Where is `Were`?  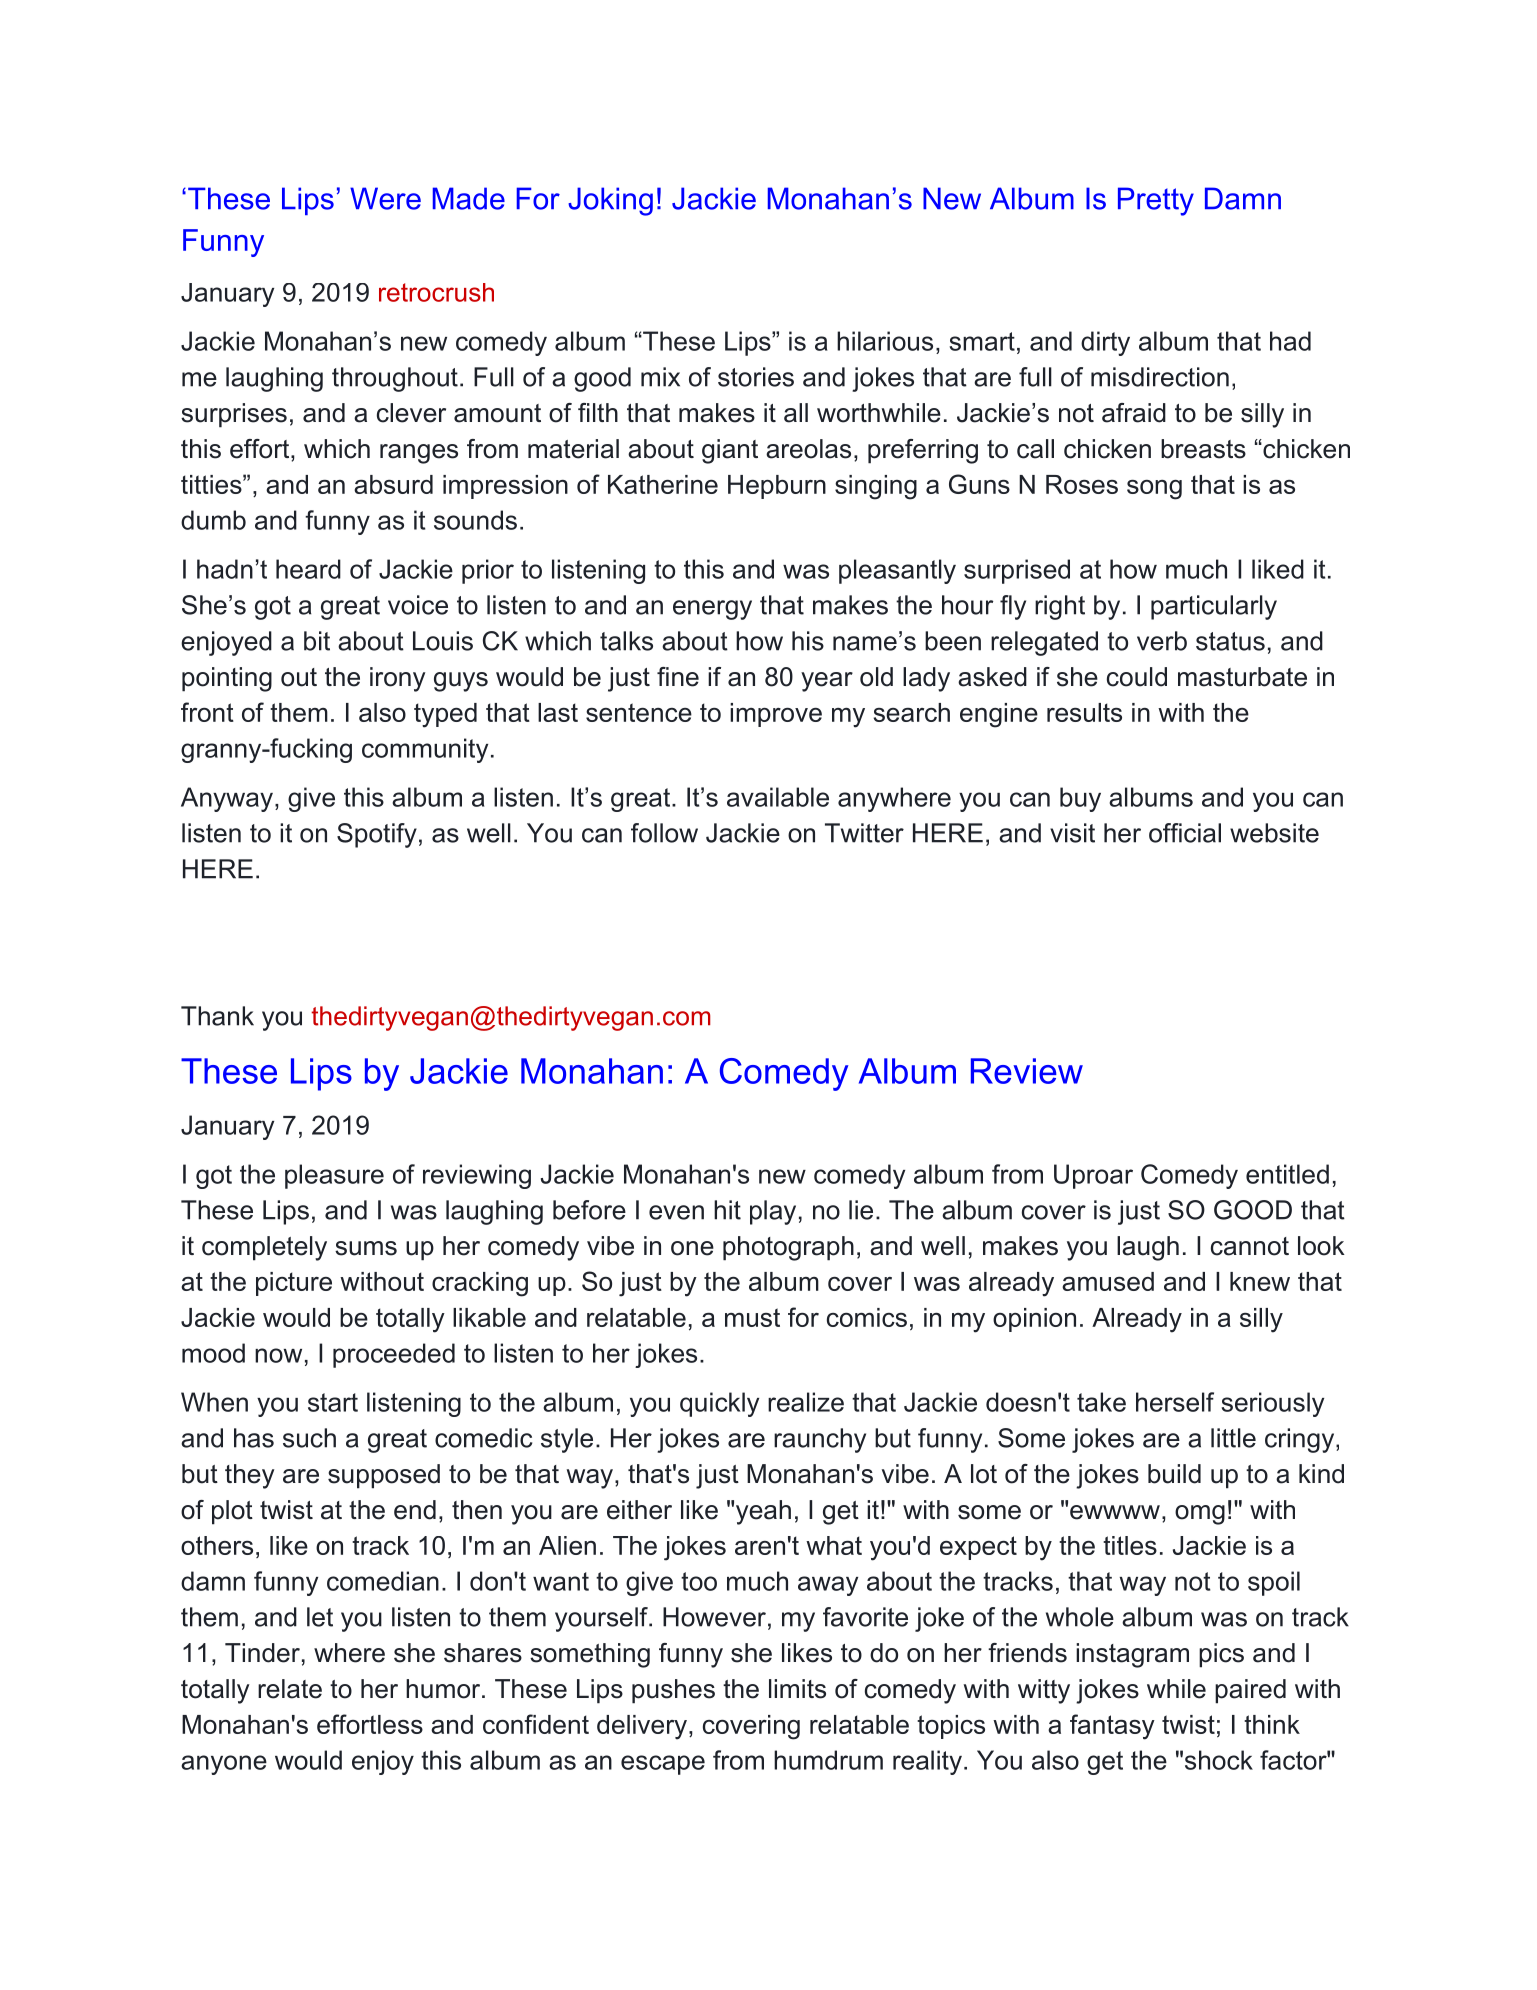
Were is located at coordinates (385, 198).
